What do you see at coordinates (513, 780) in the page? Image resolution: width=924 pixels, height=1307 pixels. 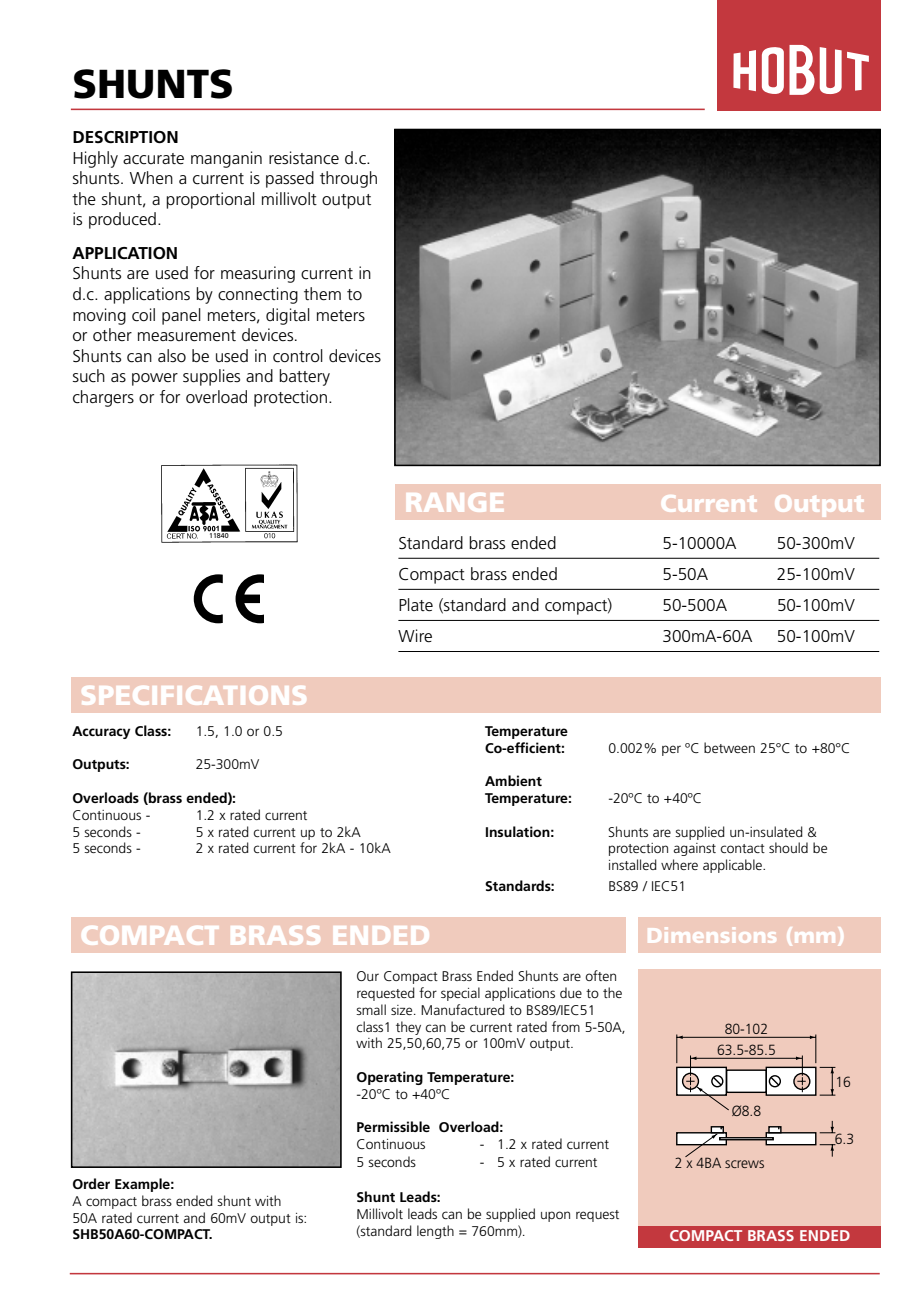 I see `Ambient` at bounding box center [513, 780].
